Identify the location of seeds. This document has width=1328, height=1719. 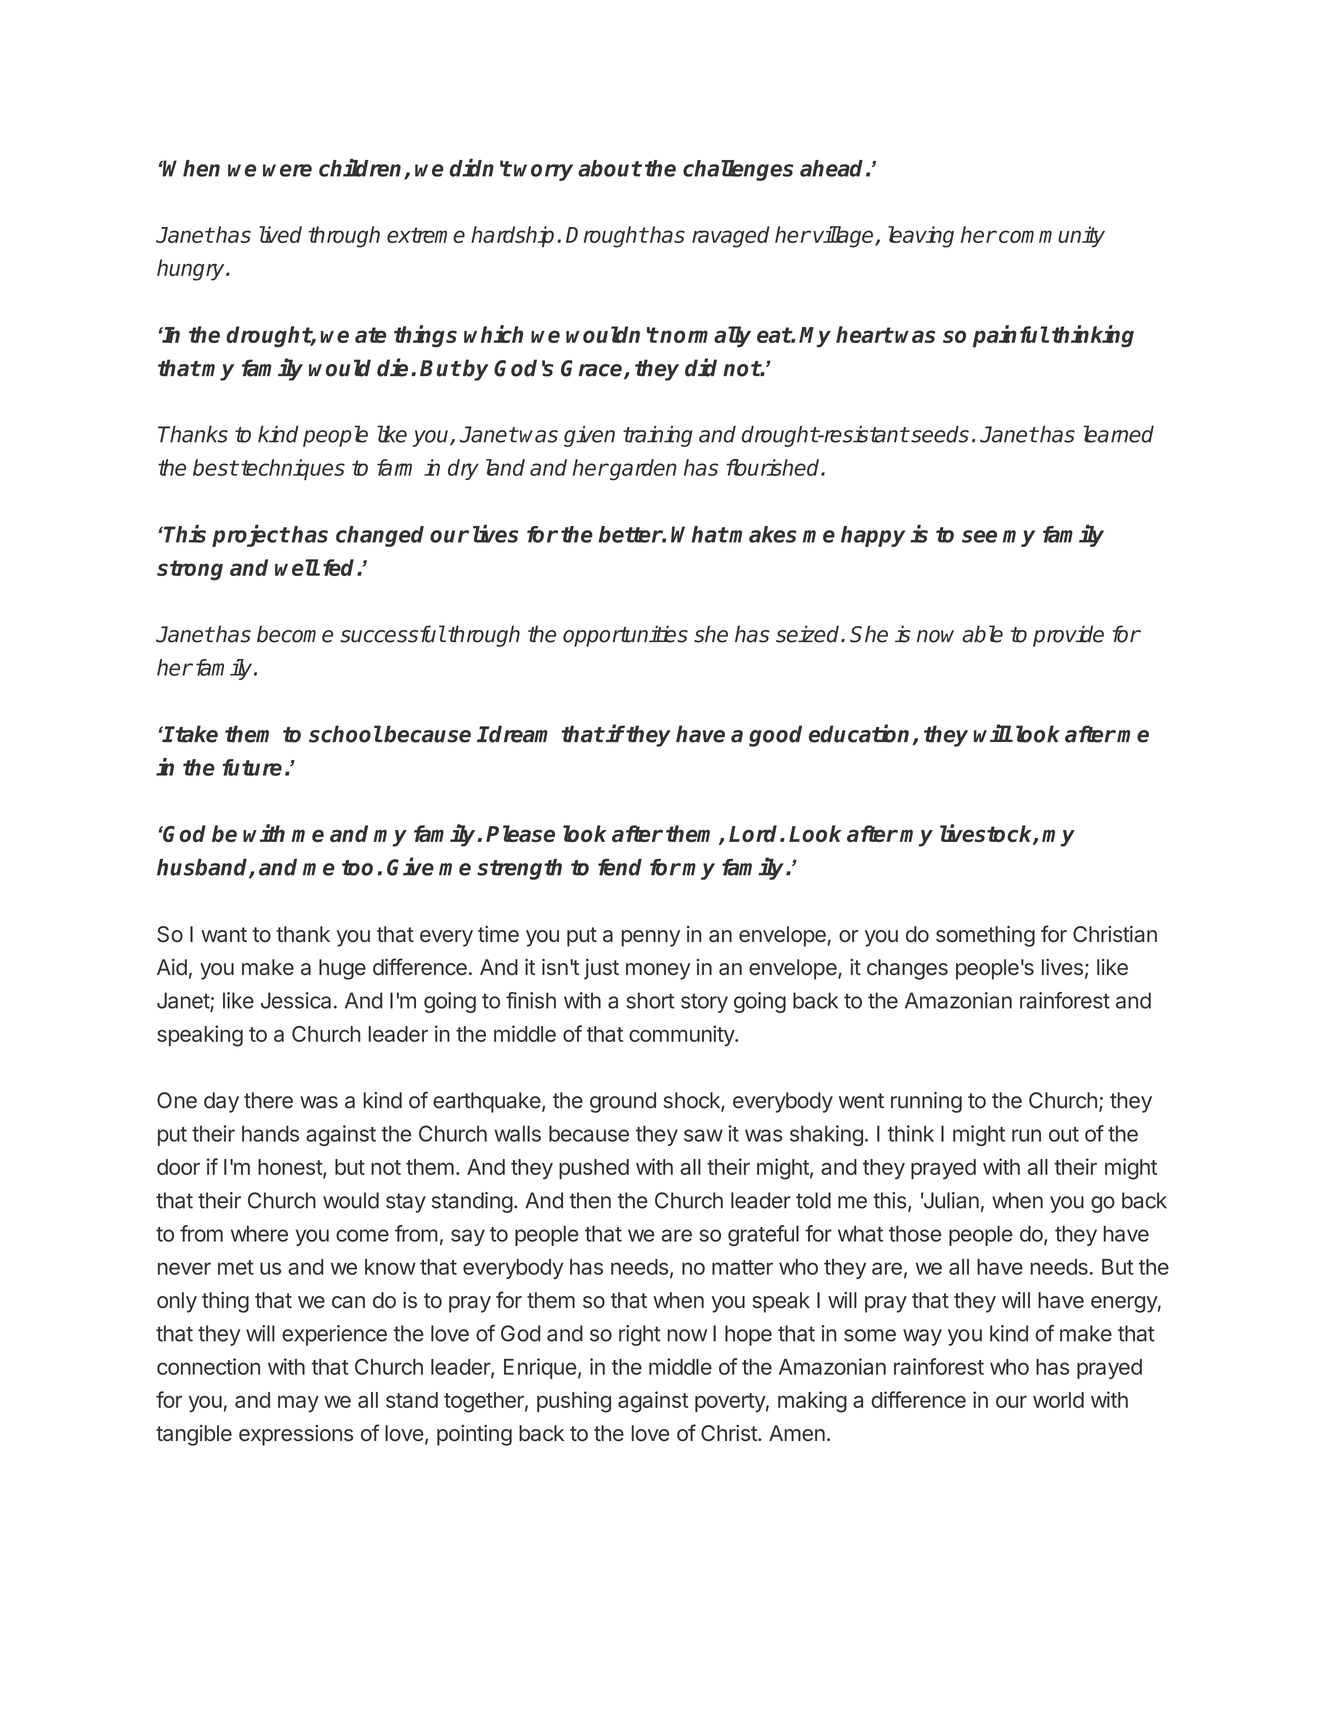
(939, 434).
